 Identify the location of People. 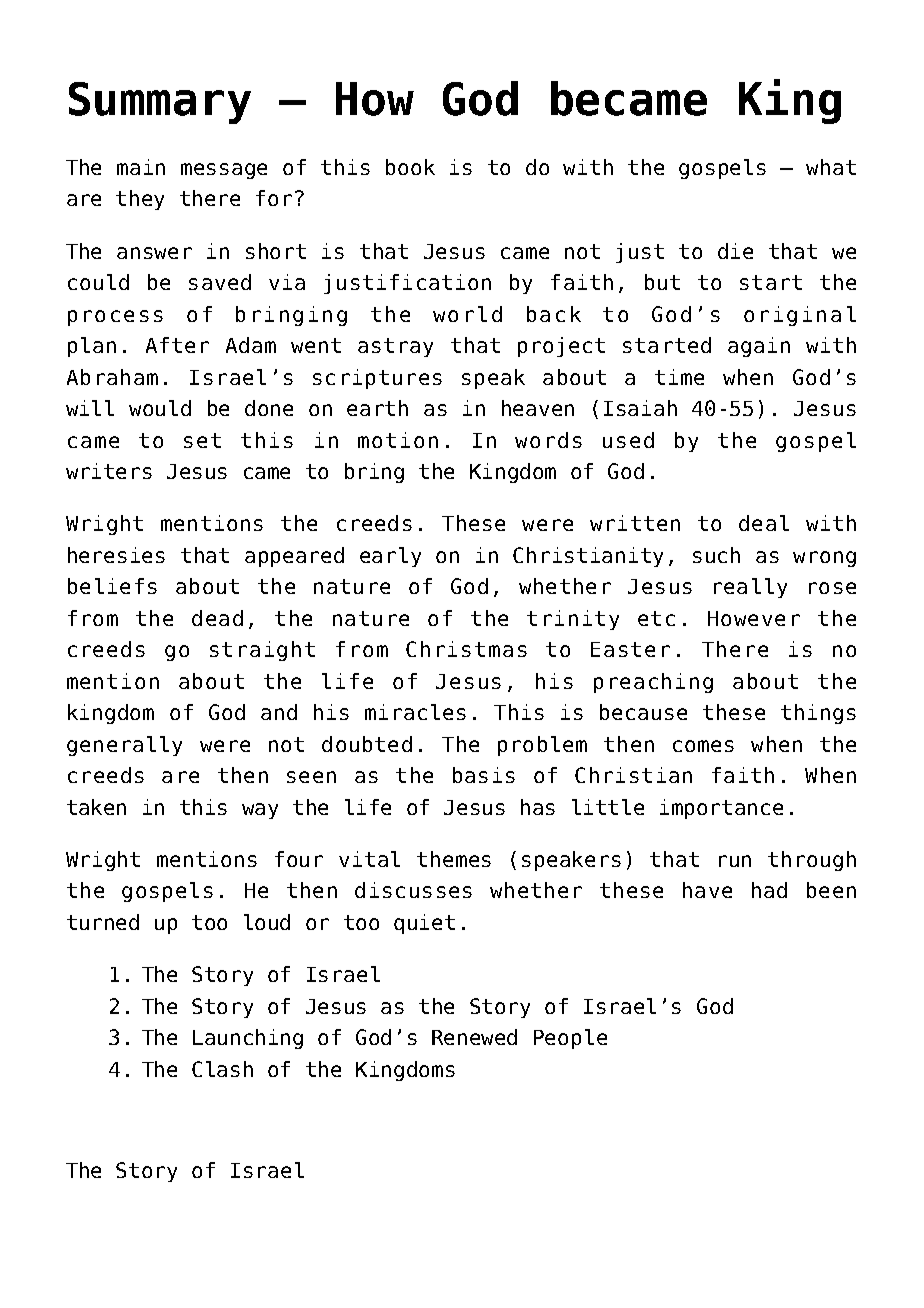
(570, 1039).
